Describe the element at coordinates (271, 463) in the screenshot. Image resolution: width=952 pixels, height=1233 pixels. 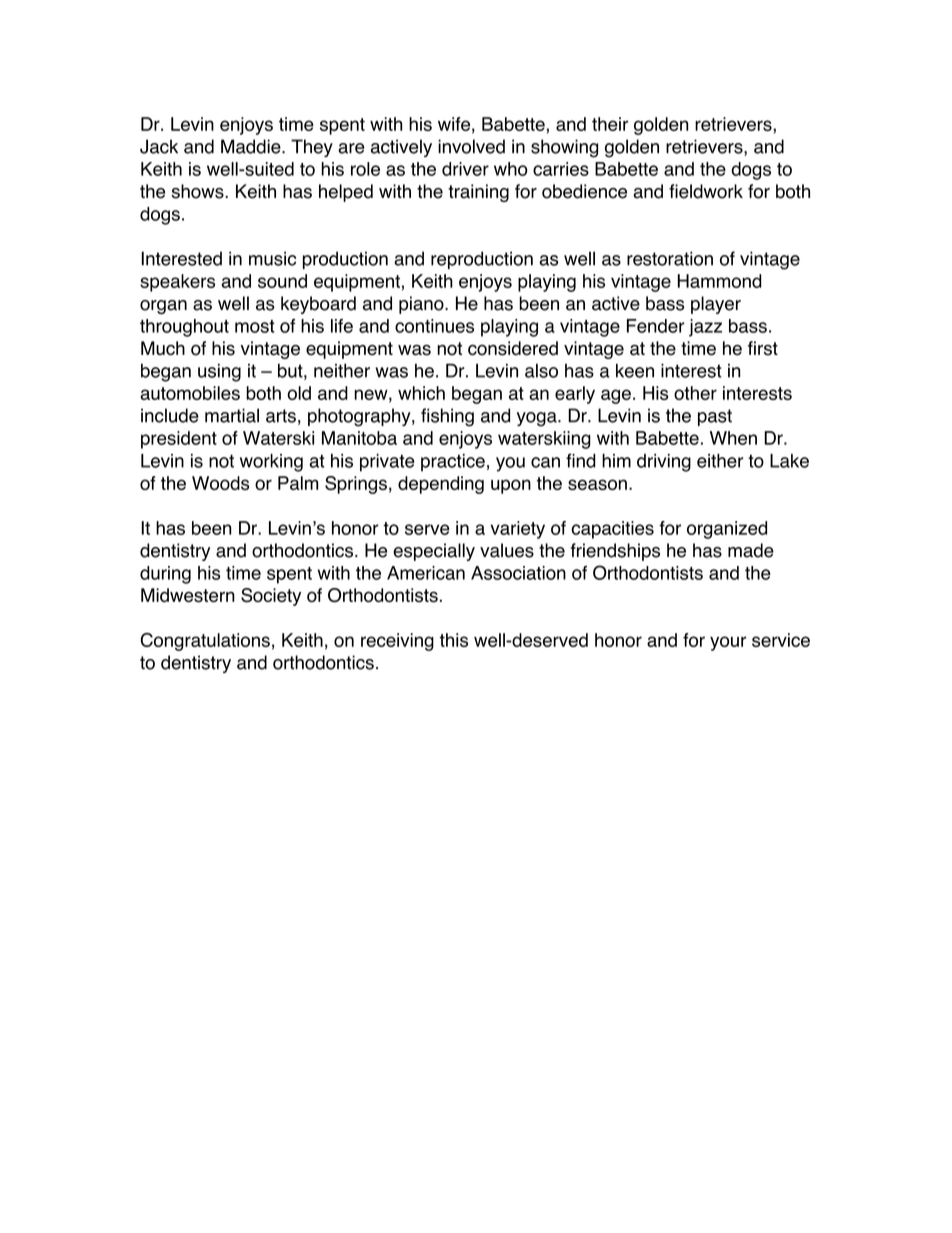
I see `working` at that location.
